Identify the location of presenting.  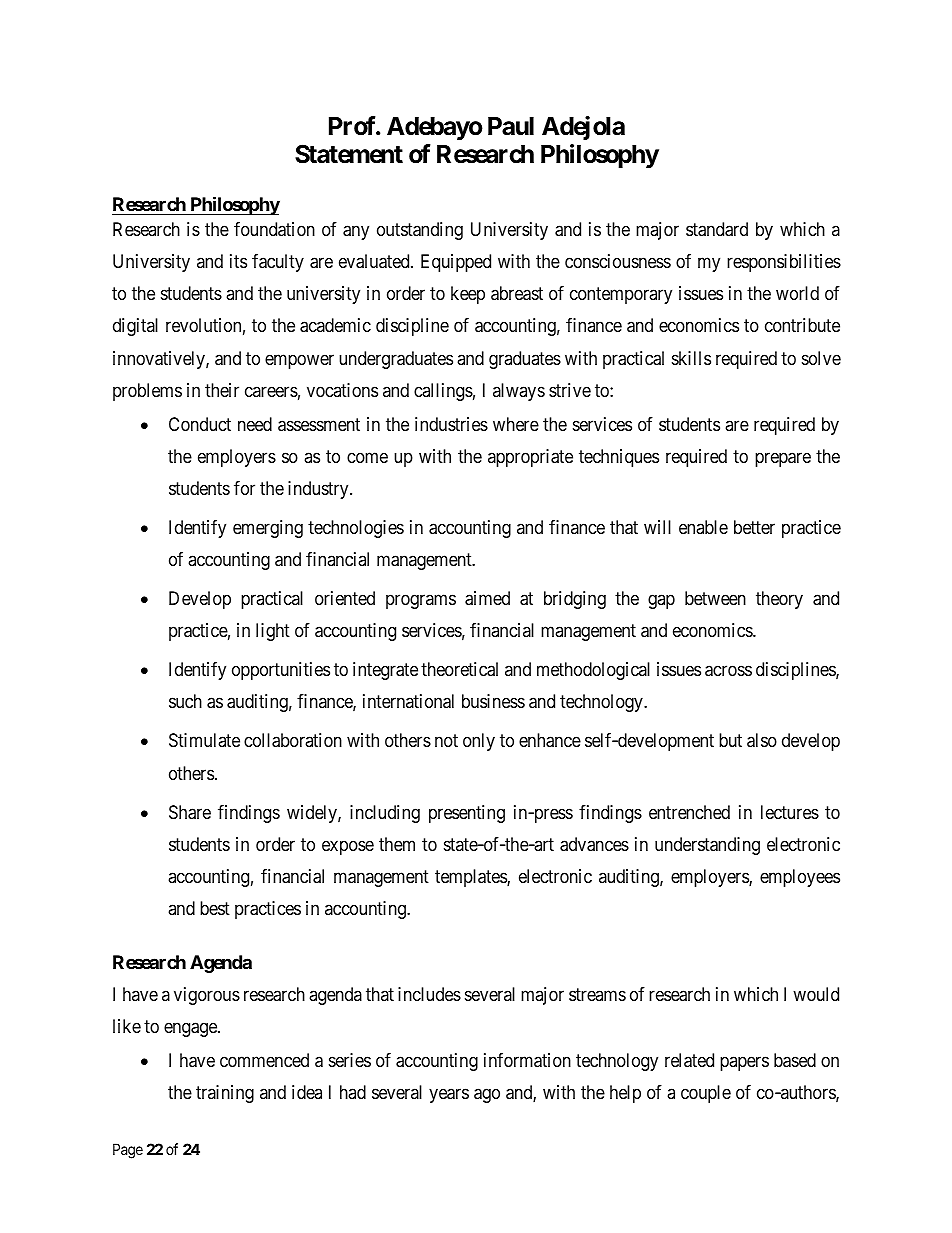
(467, 814).
